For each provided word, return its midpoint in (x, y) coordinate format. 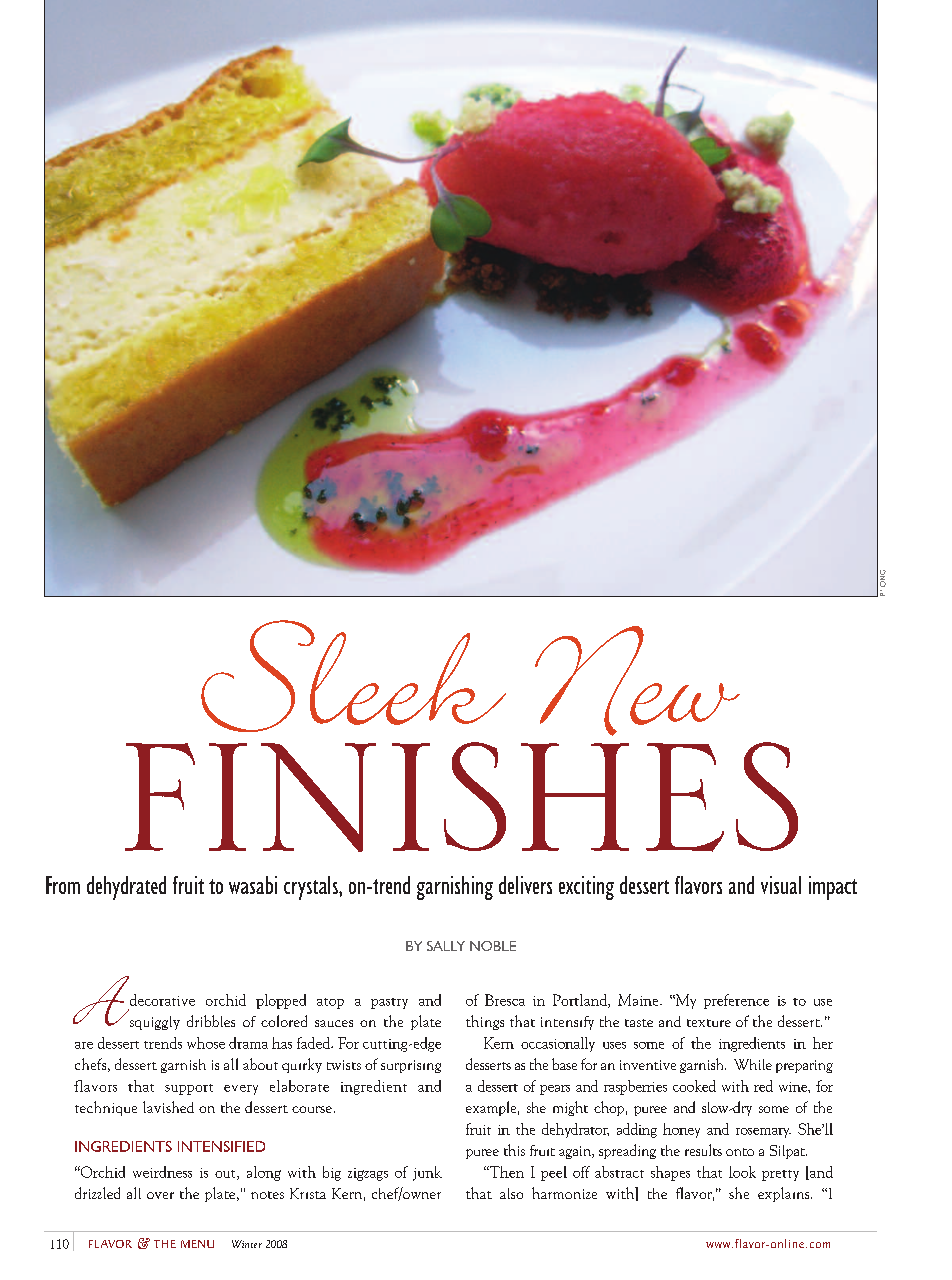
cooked (694, 1086)
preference (736, 1001)
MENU (197, 1244)
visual (781, 885)
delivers (525, 885)
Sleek (353, 676)
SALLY (446, 946)
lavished (168, 1107)
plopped (281, 1001)
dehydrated (126, 888)
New (637, 681)
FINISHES (461, 797)
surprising (411, 1066)
